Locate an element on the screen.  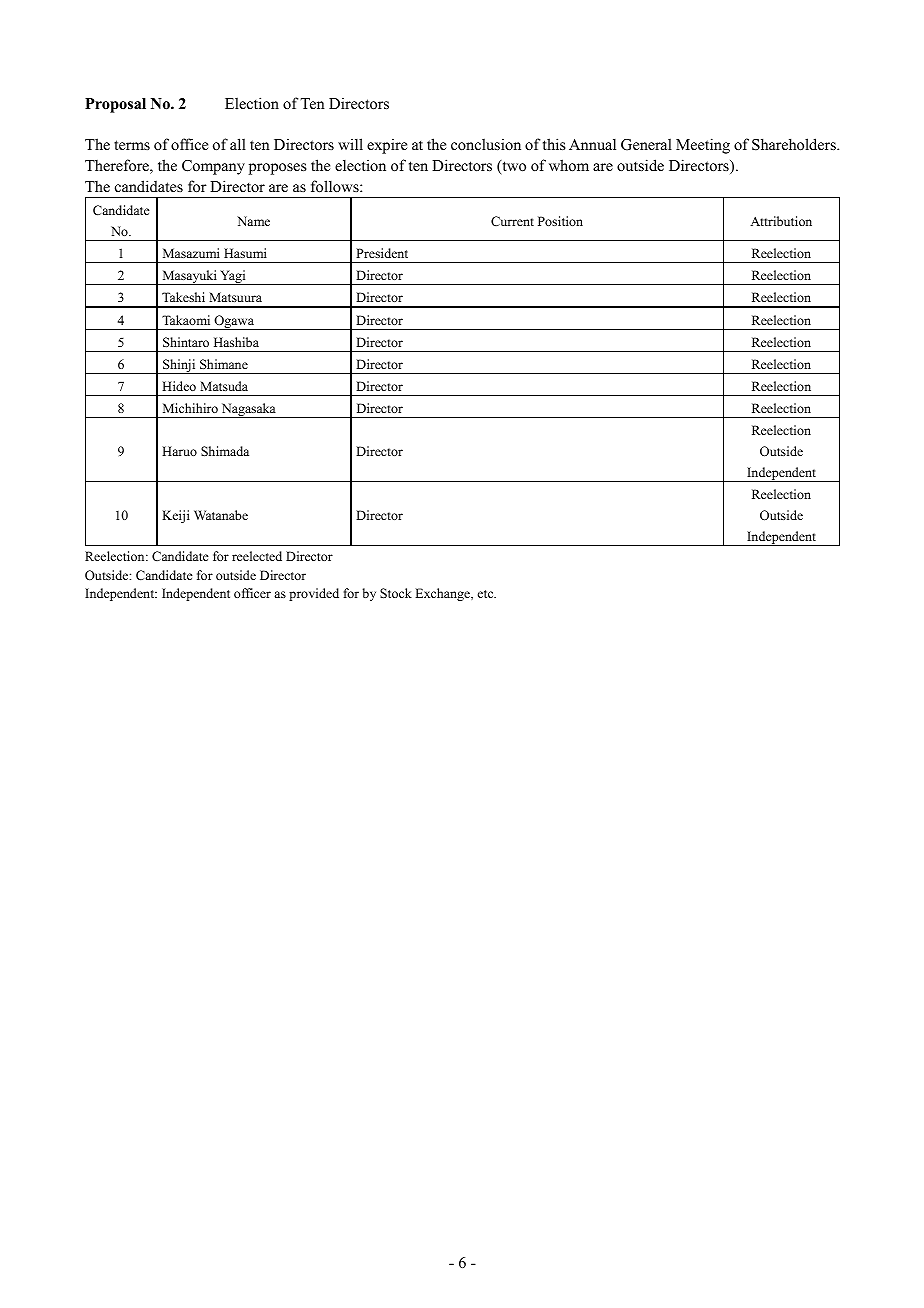
reelected is located at coordinates (257, 556).
